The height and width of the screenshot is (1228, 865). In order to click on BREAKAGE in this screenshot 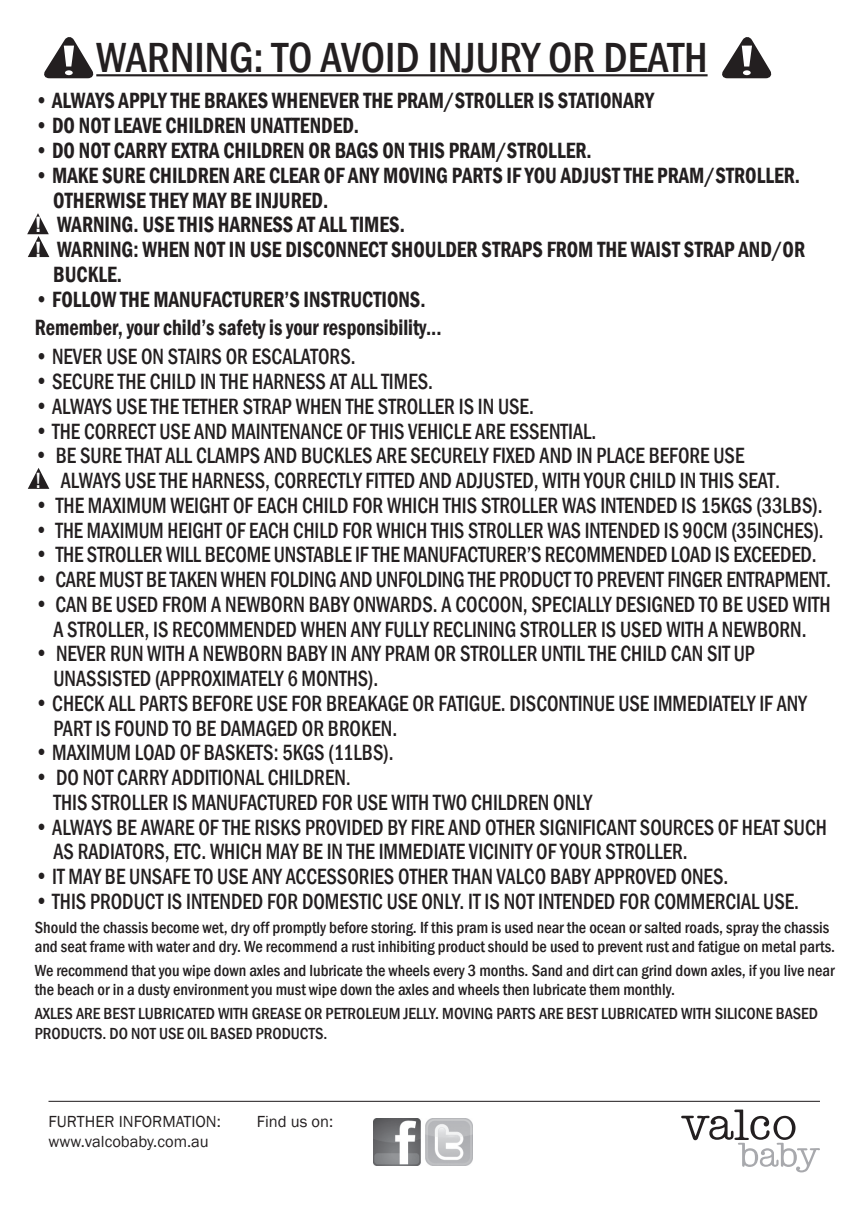, I will do `click(368, 703)`.
